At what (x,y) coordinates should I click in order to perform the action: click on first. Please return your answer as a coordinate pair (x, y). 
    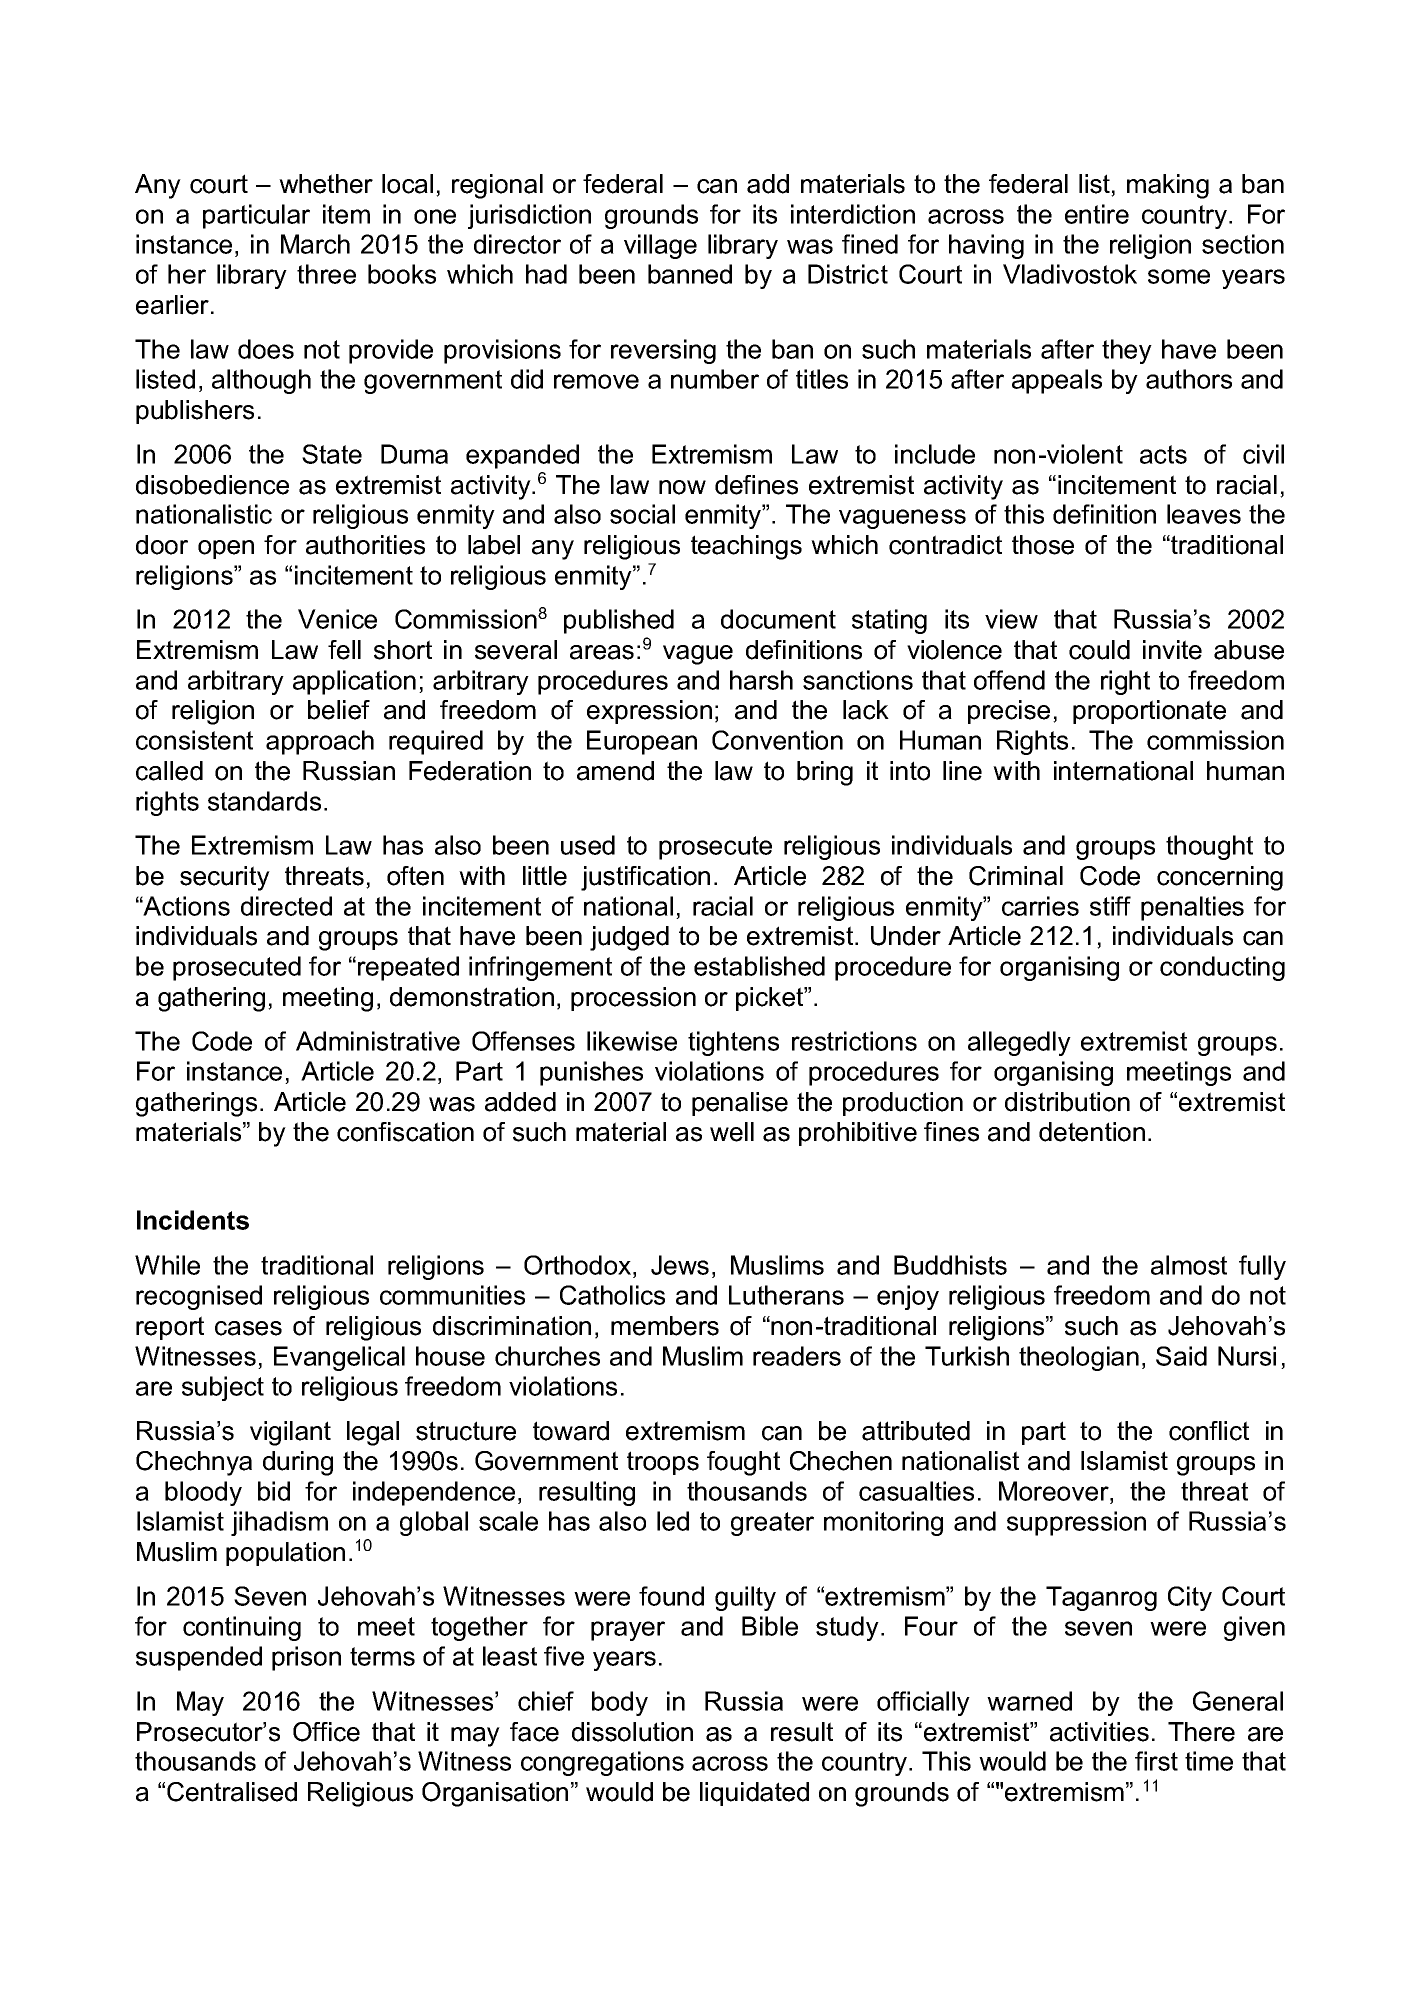
    Looking at the image, I should click on (1156, 1761).
